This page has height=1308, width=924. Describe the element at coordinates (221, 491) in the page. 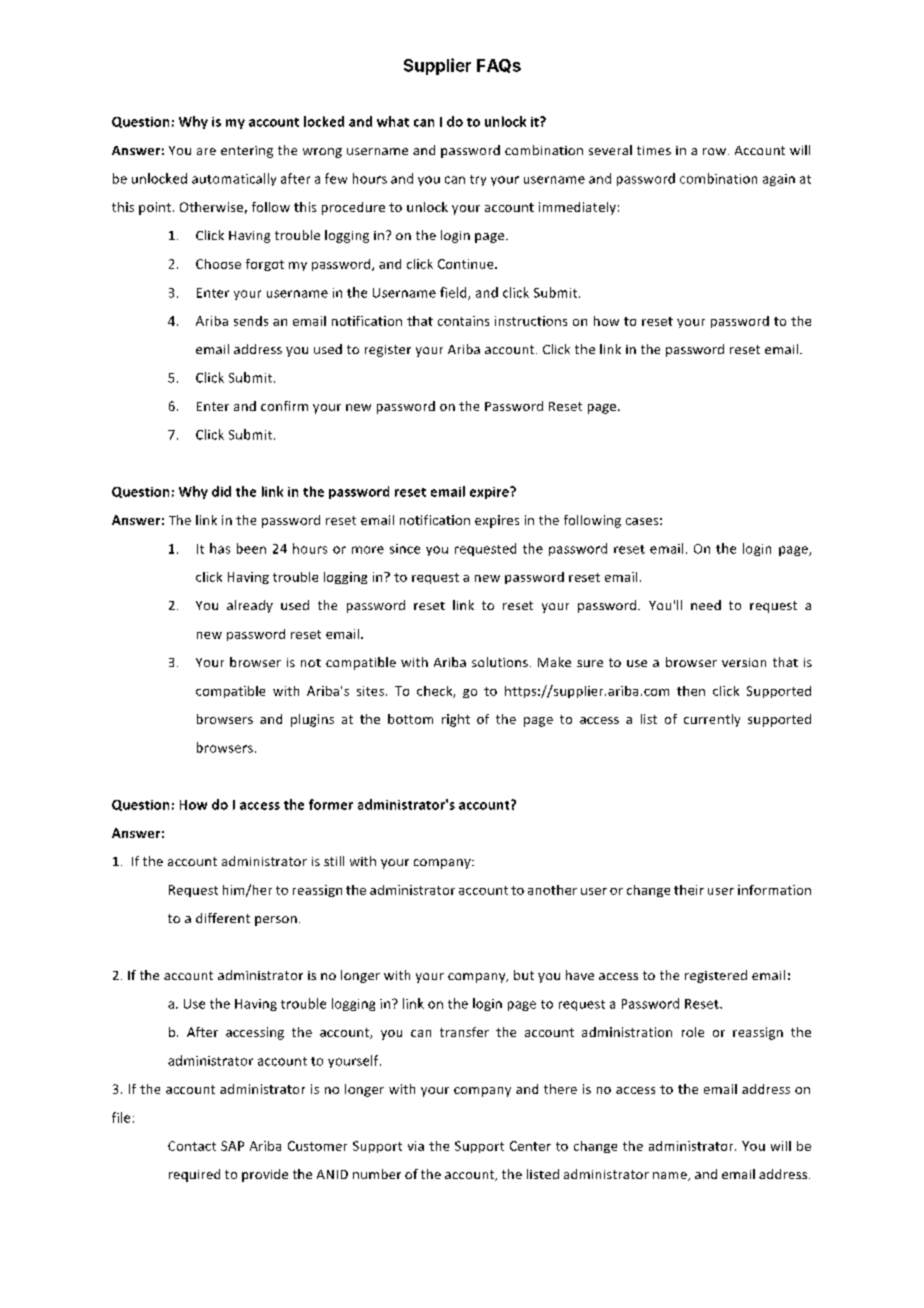

I see `did` at that location.
